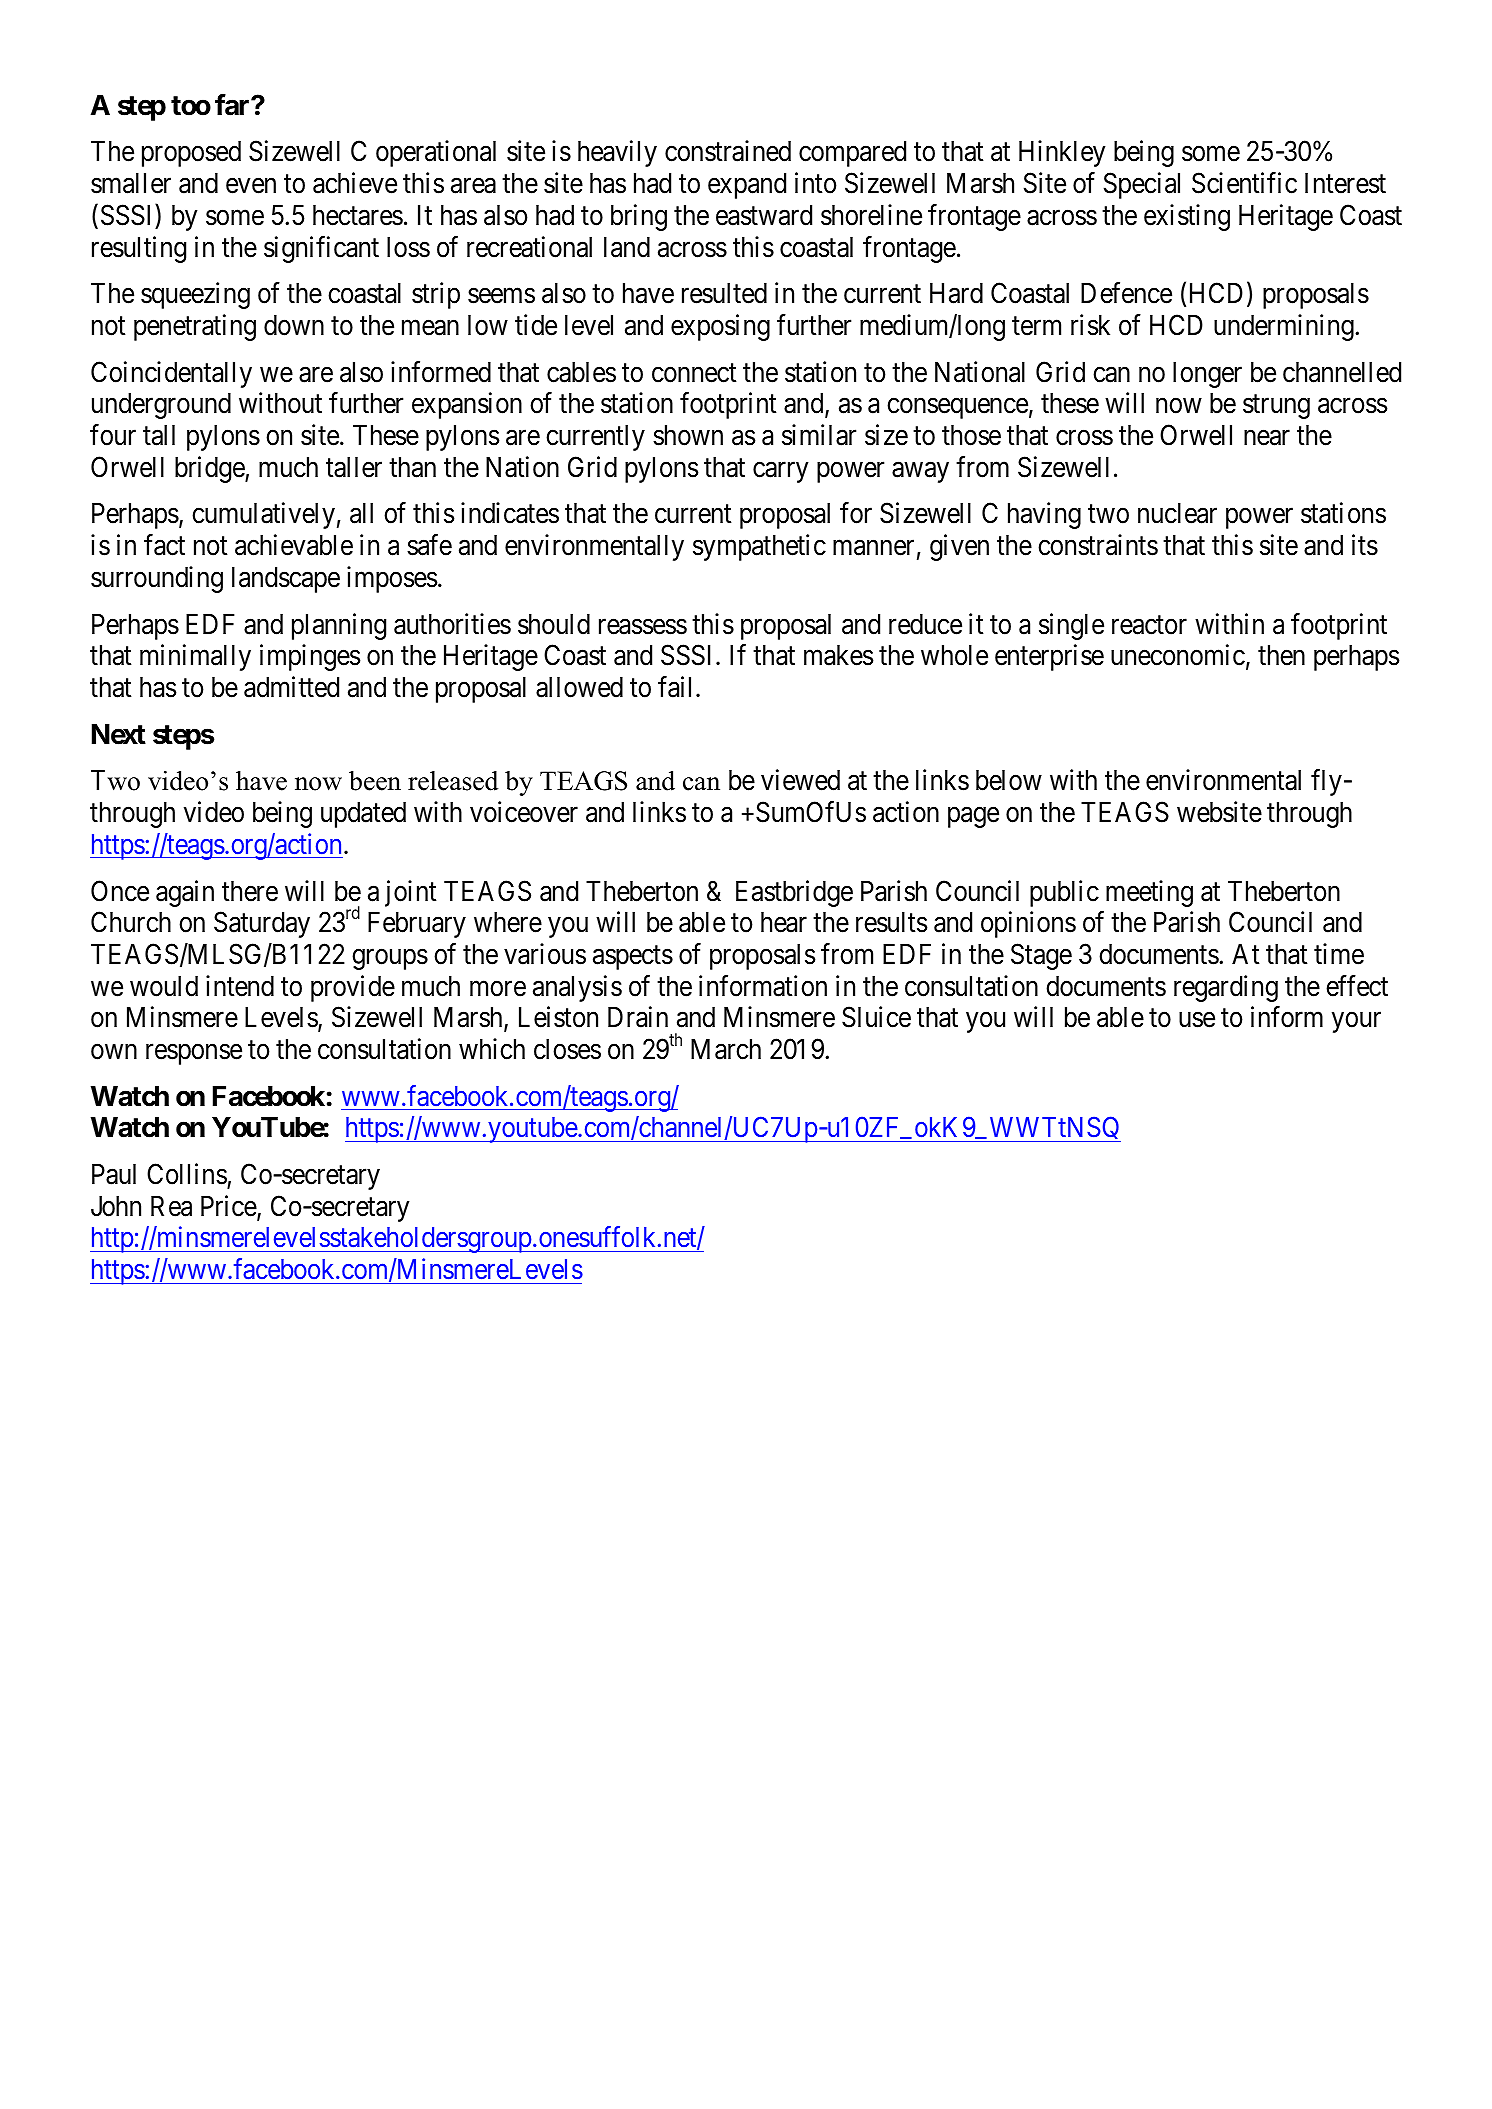 The image size is (1492, 2109). Describe the element at coordinates (291, 687) in the screenshot. I see `admitted` at that location.
